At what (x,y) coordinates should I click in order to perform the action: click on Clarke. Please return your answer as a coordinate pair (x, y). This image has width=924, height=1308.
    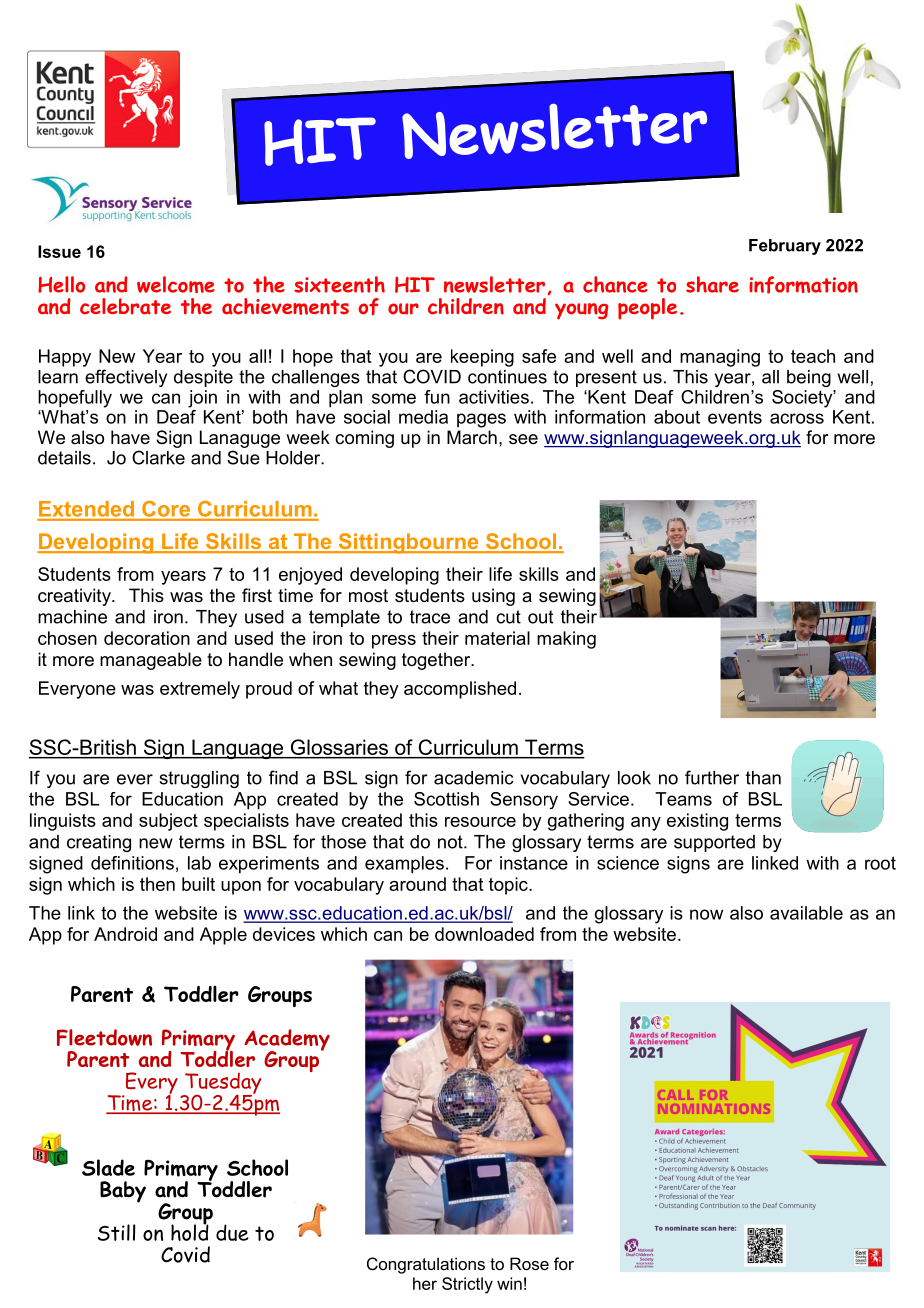
    Looking at the image, I should click on (158, 457).
